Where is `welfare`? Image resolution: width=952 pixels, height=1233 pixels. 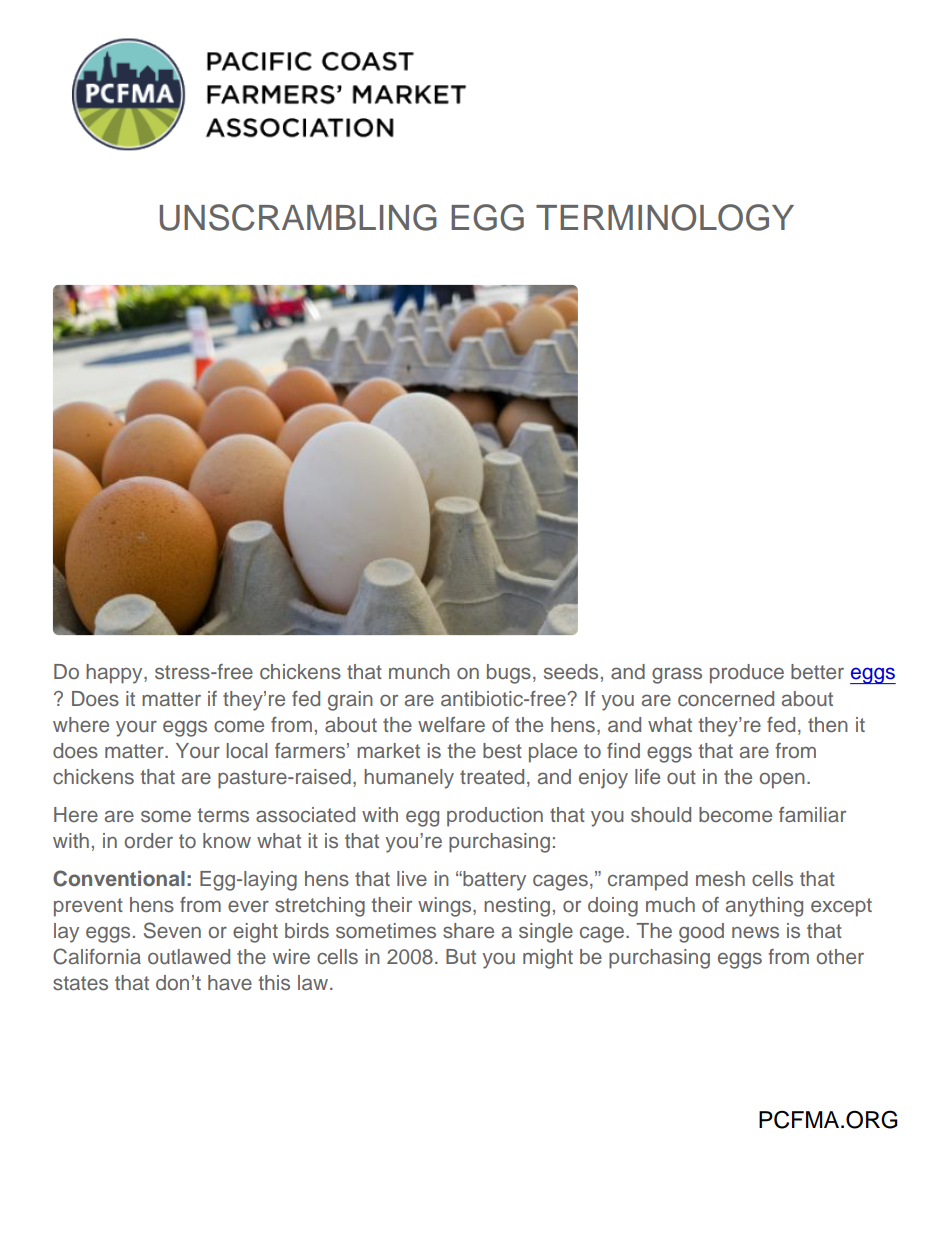 welfare is located at coordinates (451, 725).
